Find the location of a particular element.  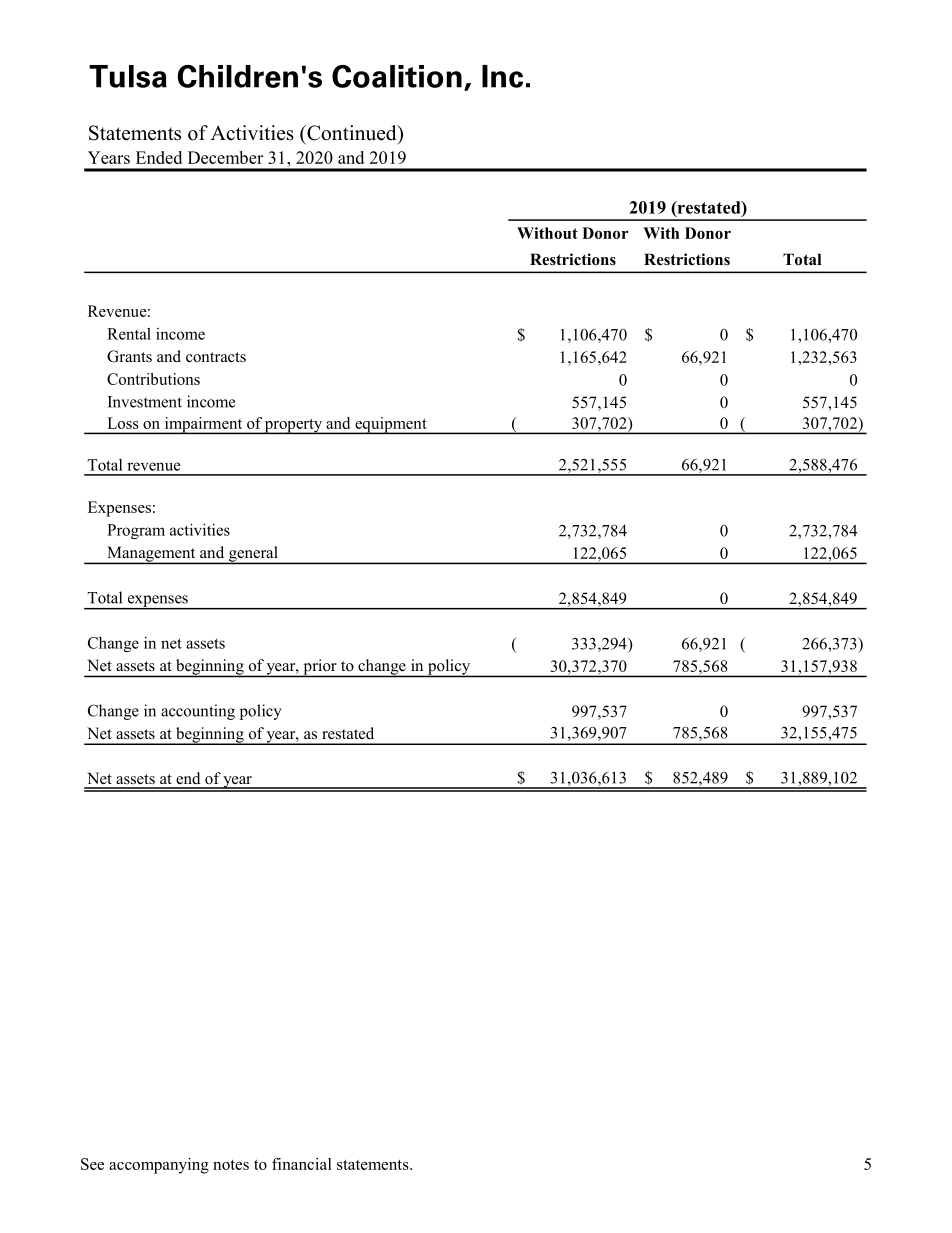

equipment is located at coordinates (391, 425).
